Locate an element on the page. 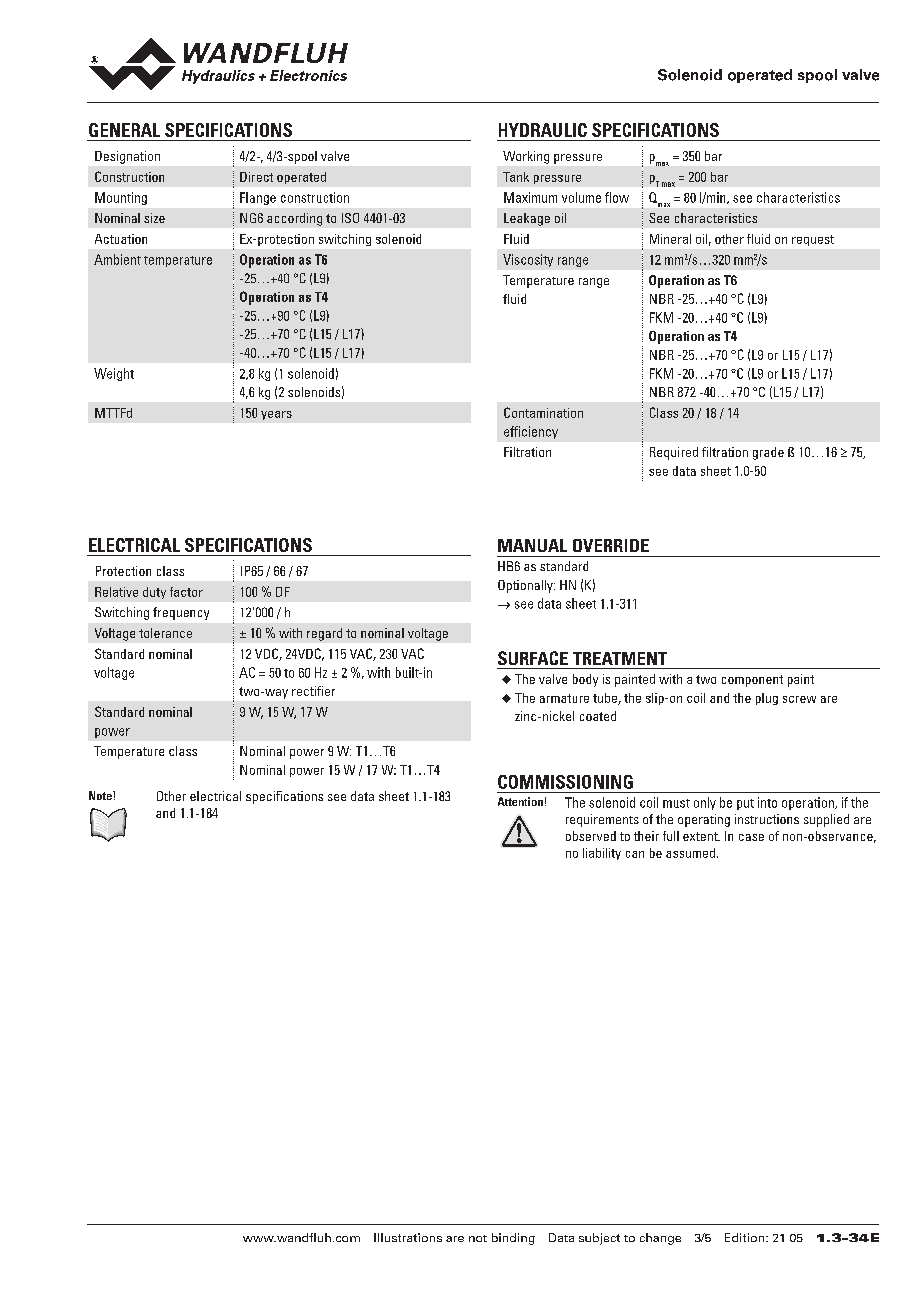 The width and height of the image is (924, 1308). Mineral is located at coordinates (670, 239).
